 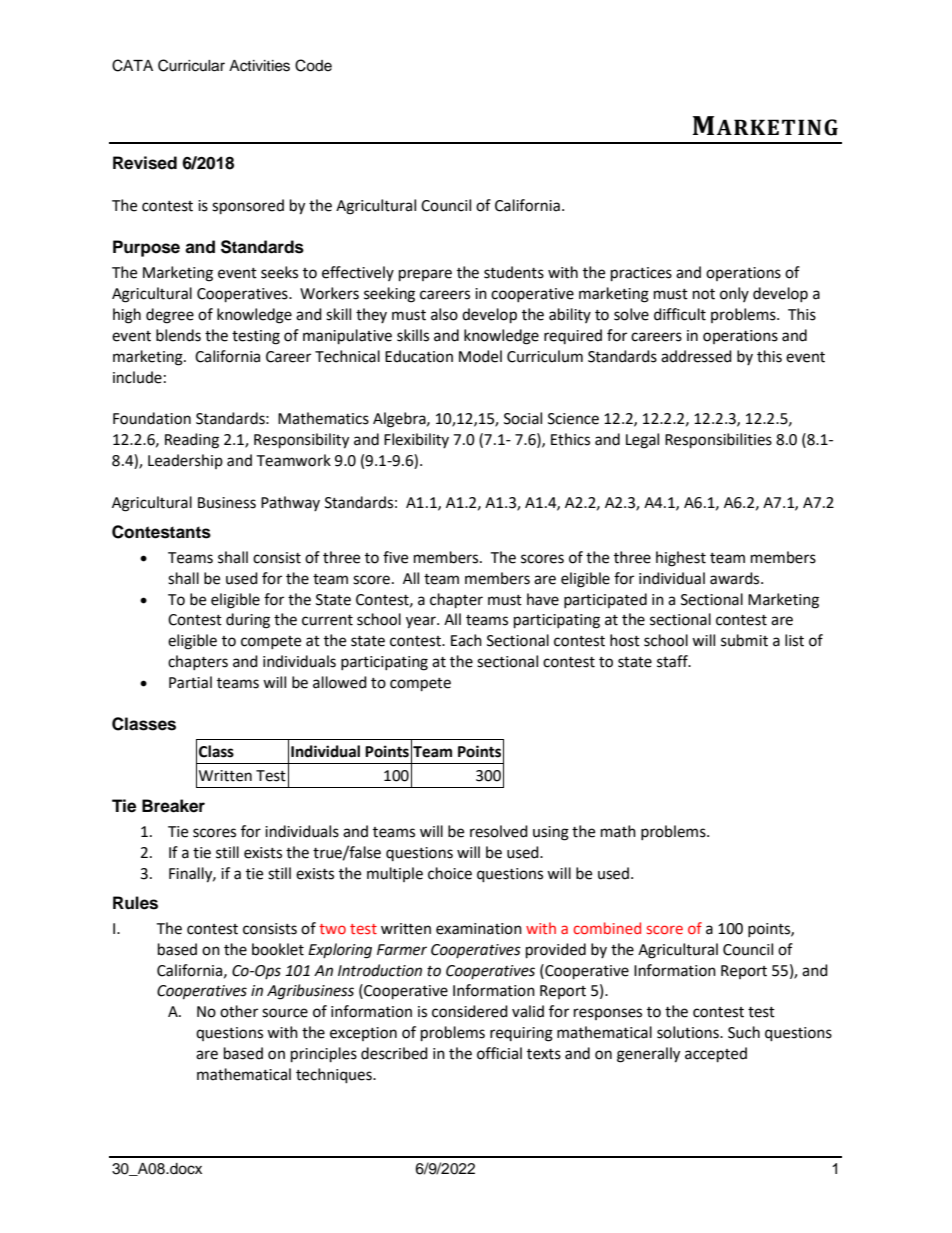 I want to click on Code, so click(x=313, y=65).
